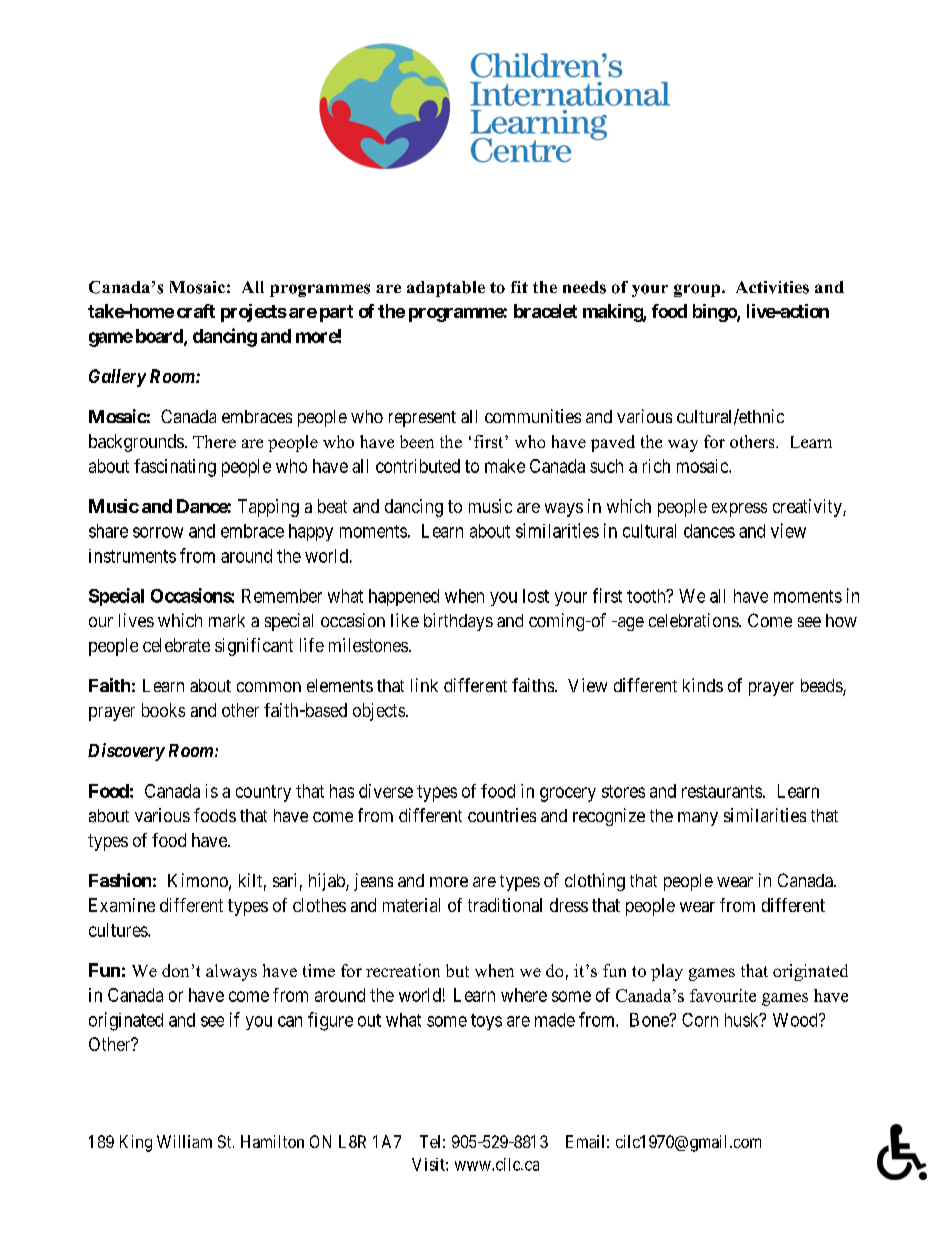 The height and width of the screenshot is (1233, 952). What do you see at coordinates (703, 685) in the screenshot?
I see `kinds` at bounding box center [703, 685].
